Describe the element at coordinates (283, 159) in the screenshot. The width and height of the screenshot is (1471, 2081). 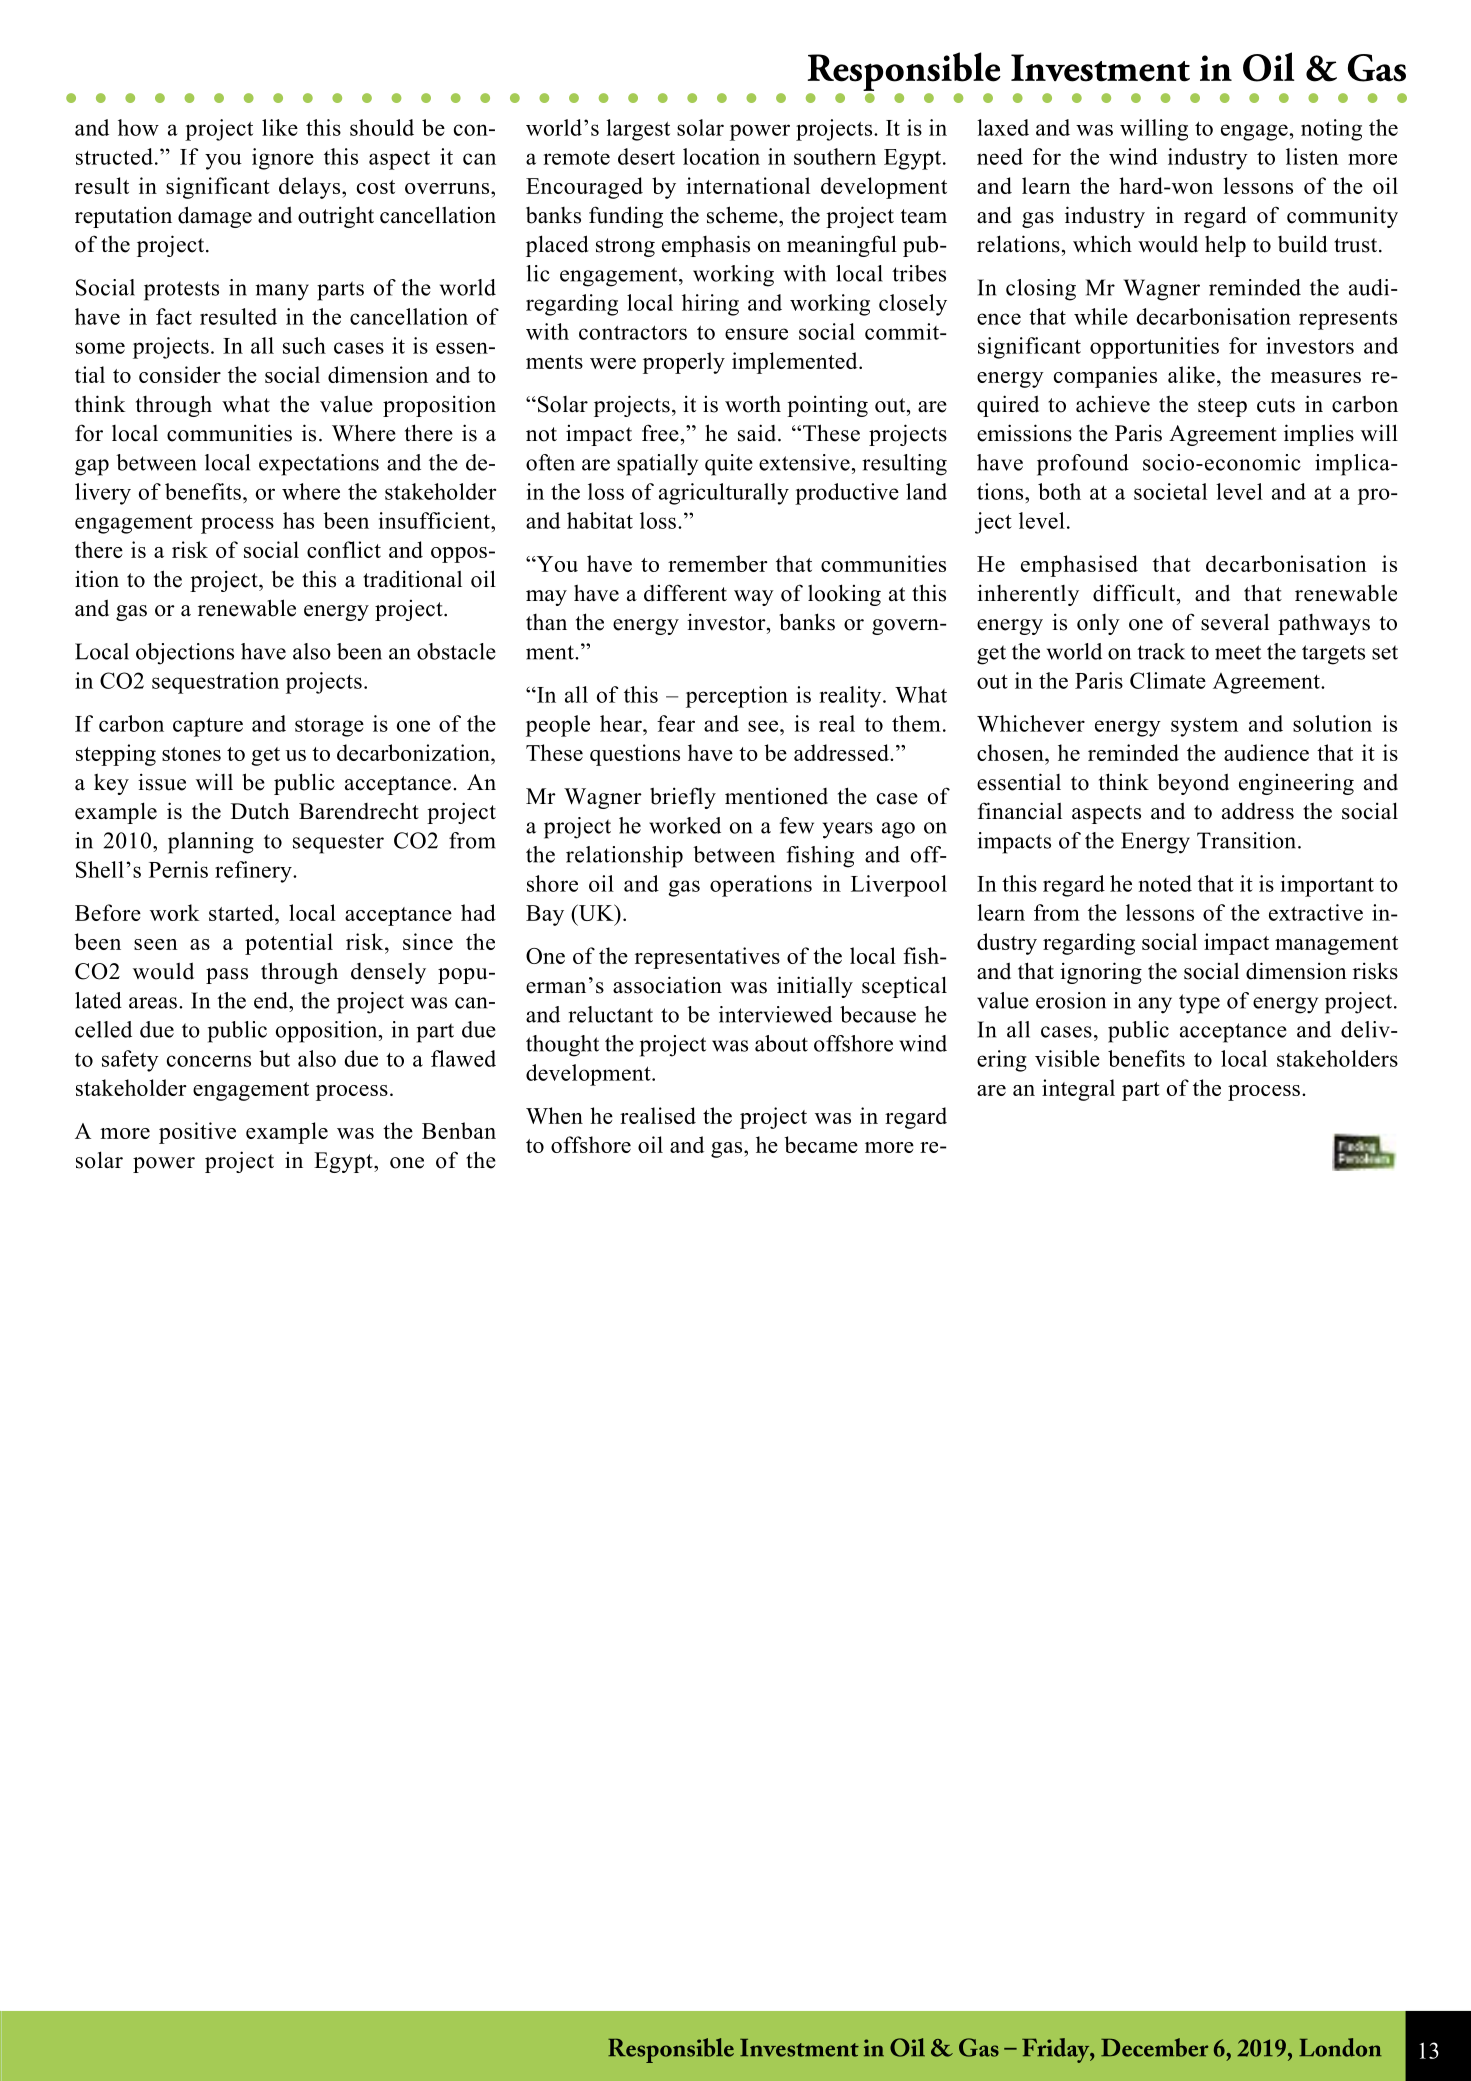
I see `ignore` at that location.
